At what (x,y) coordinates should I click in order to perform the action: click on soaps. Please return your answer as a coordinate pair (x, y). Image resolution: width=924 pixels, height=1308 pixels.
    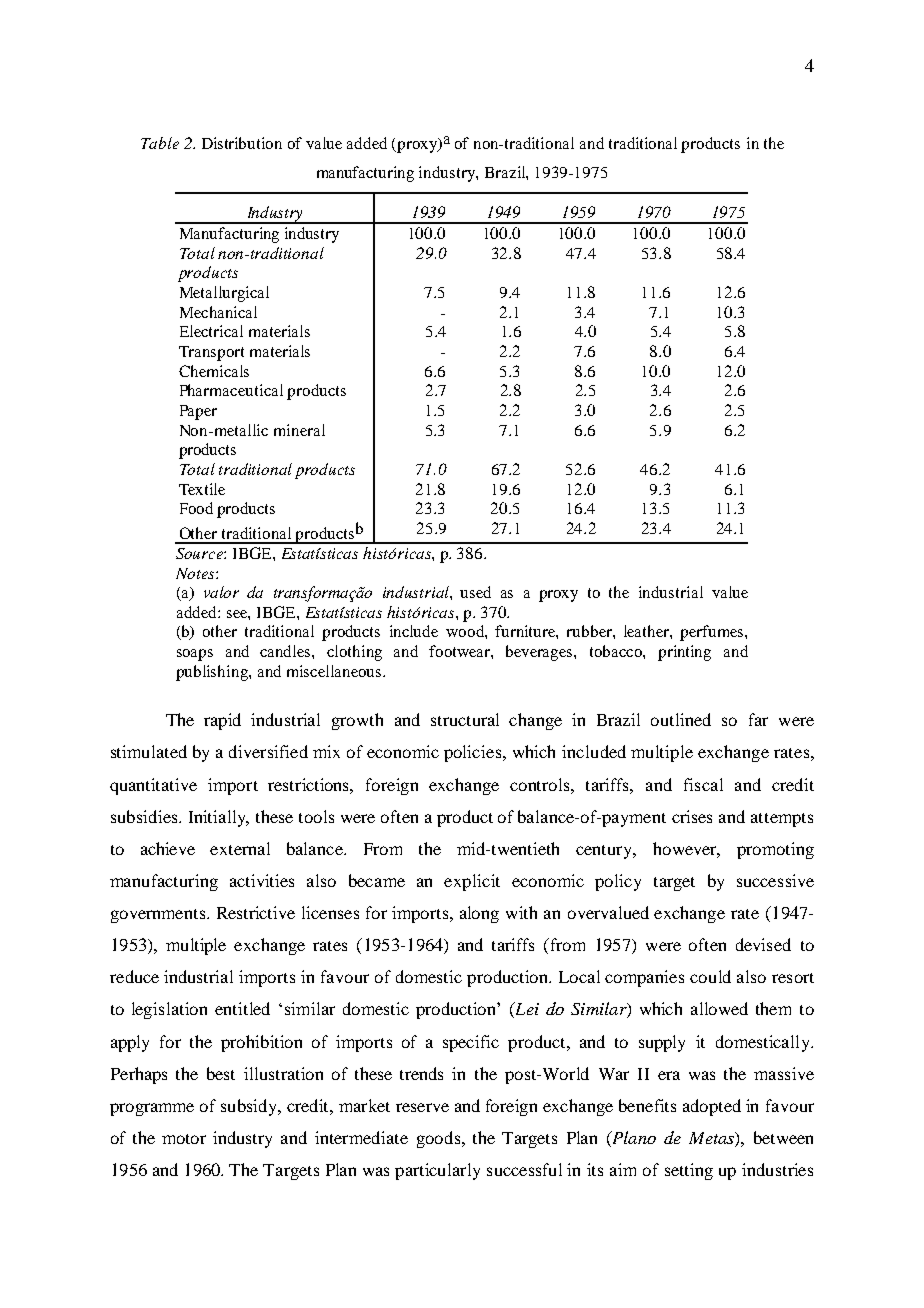
    Looking at the image, I should click on (195, 655).
